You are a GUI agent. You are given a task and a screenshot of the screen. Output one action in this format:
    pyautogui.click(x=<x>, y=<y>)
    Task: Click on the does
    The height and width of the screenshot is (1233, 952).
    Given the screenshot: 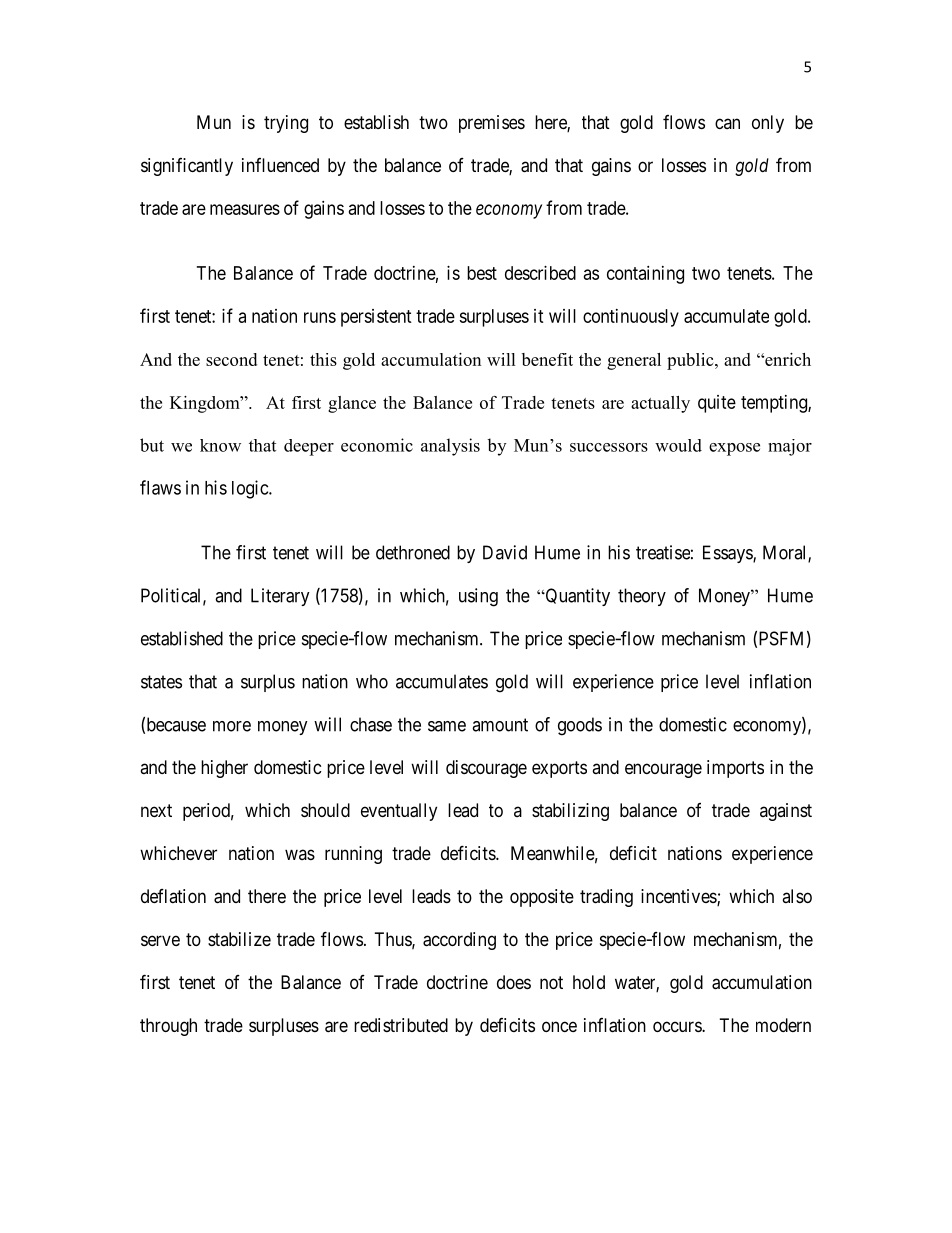 What is the action you would take?
    pyautogui.click(x=514, y=982)
